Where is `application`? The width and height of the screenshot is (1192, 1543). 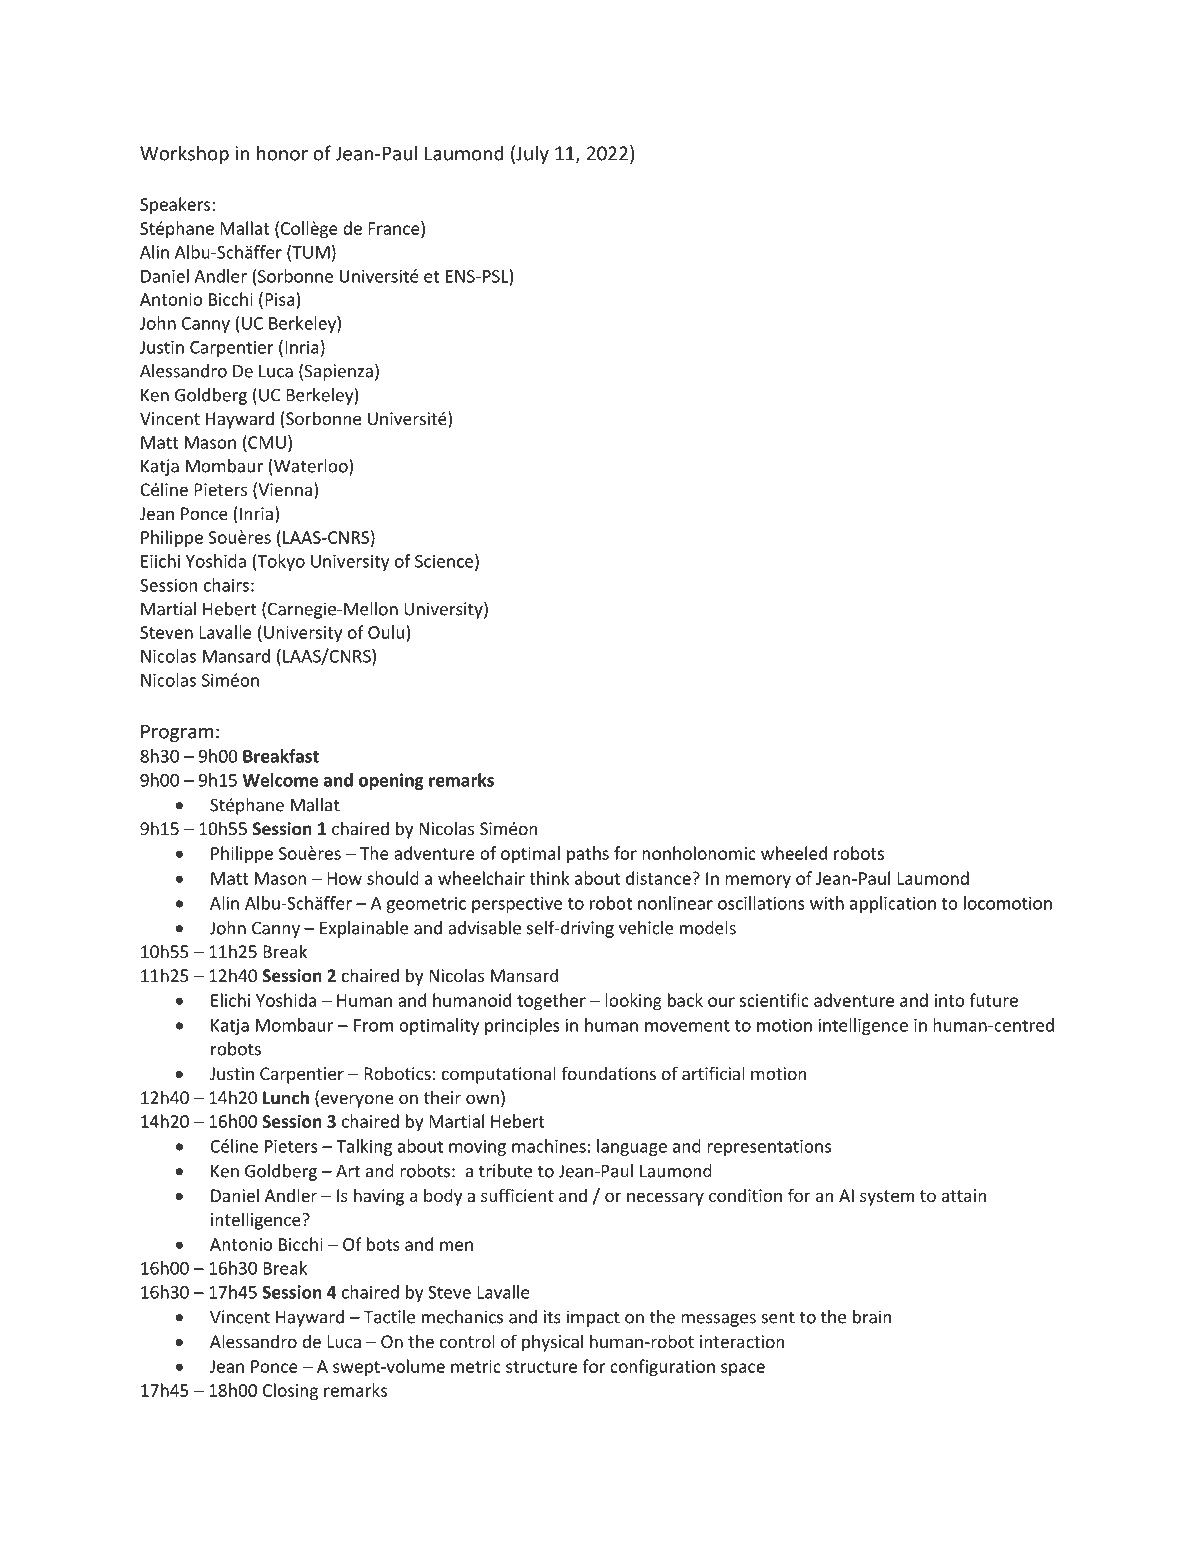 application is located at coordinates (893, 904).
